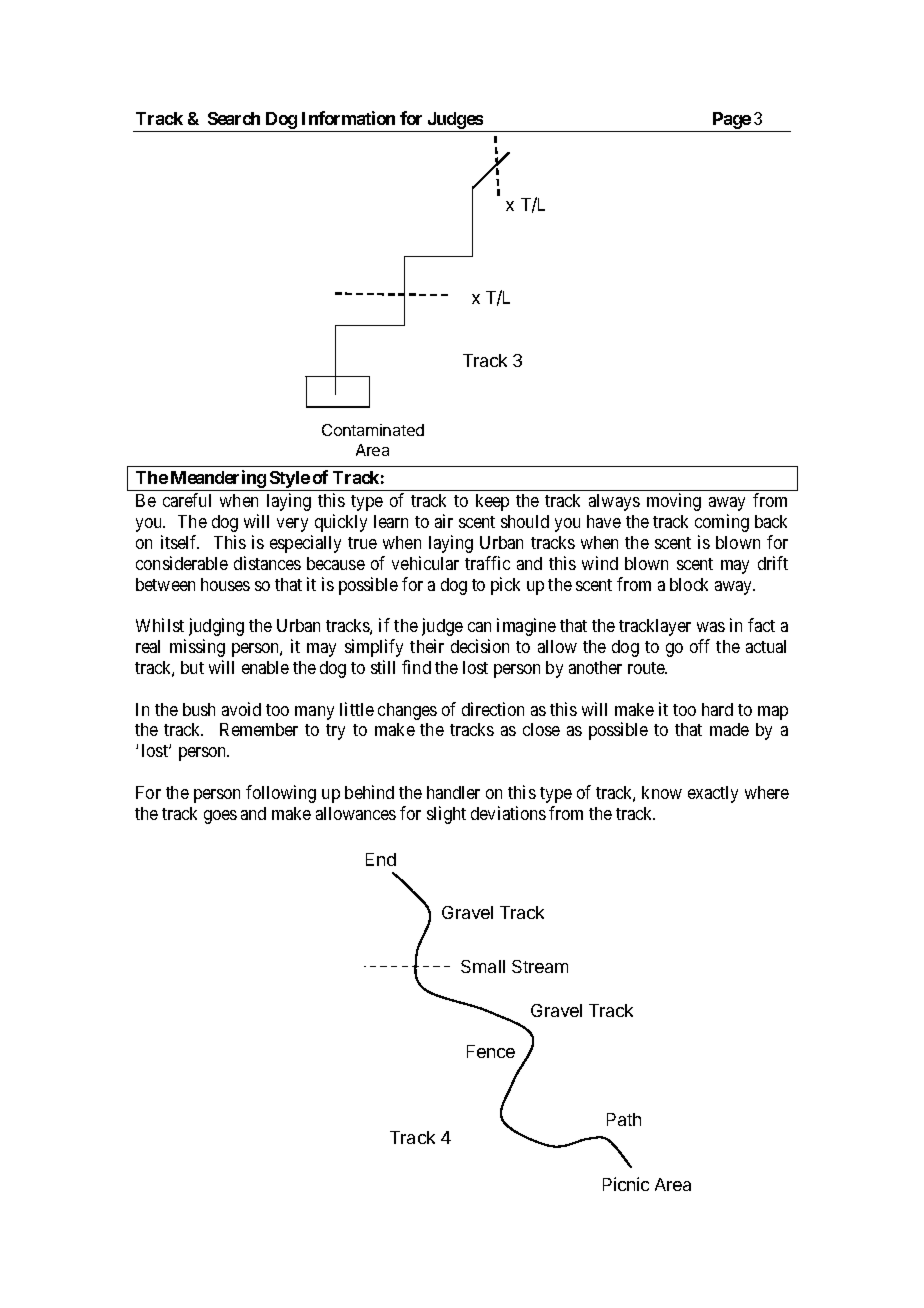 The image size is (924, 1308). What do you see at coordinates (713, 794) in the screenshot?
I see `exactly` at bounding box center [713, 794].
